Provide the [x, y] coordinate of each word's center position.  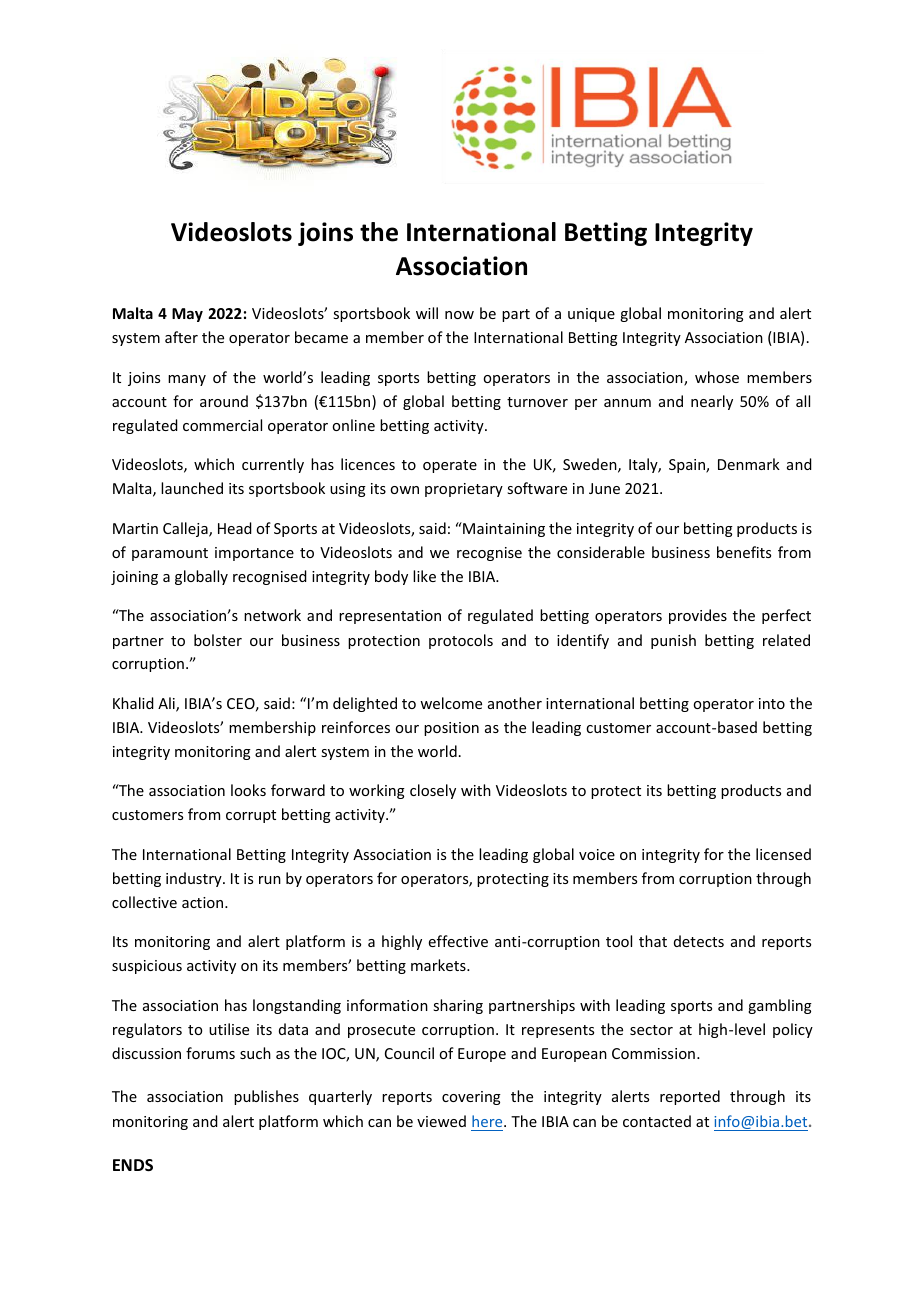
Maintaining [503, 529]
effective [458, 941]
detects [699, 941]
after [181, 337]
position [451, 729]
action [204, 902]
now [459, 315]
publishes [266, 1097]
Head [235, 528]
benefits [744, 552]
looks [248, 790]
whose [717, 377]
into [772, 703]
